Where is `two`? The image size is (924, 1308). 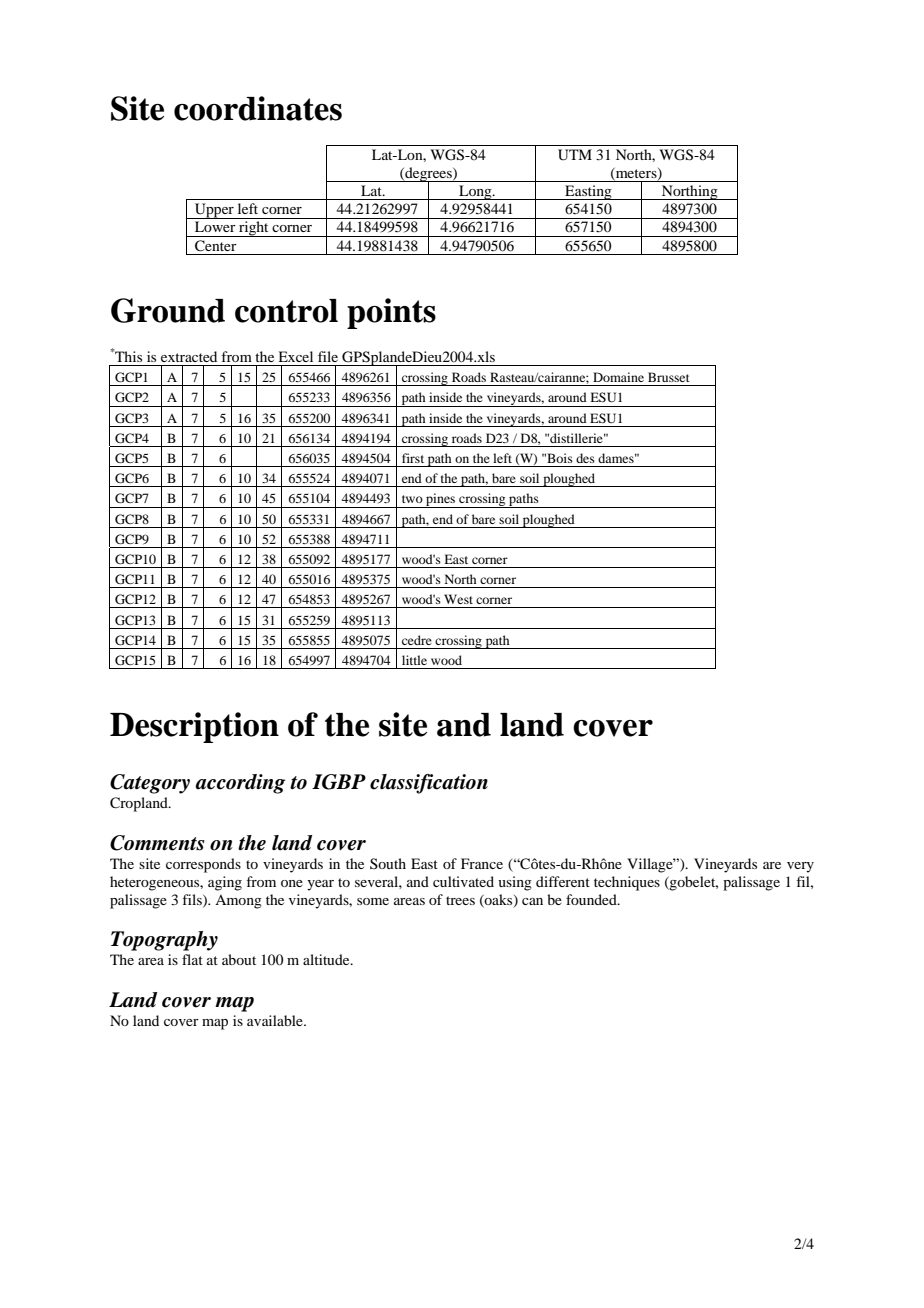
two is located at coordinates (412, 499).
